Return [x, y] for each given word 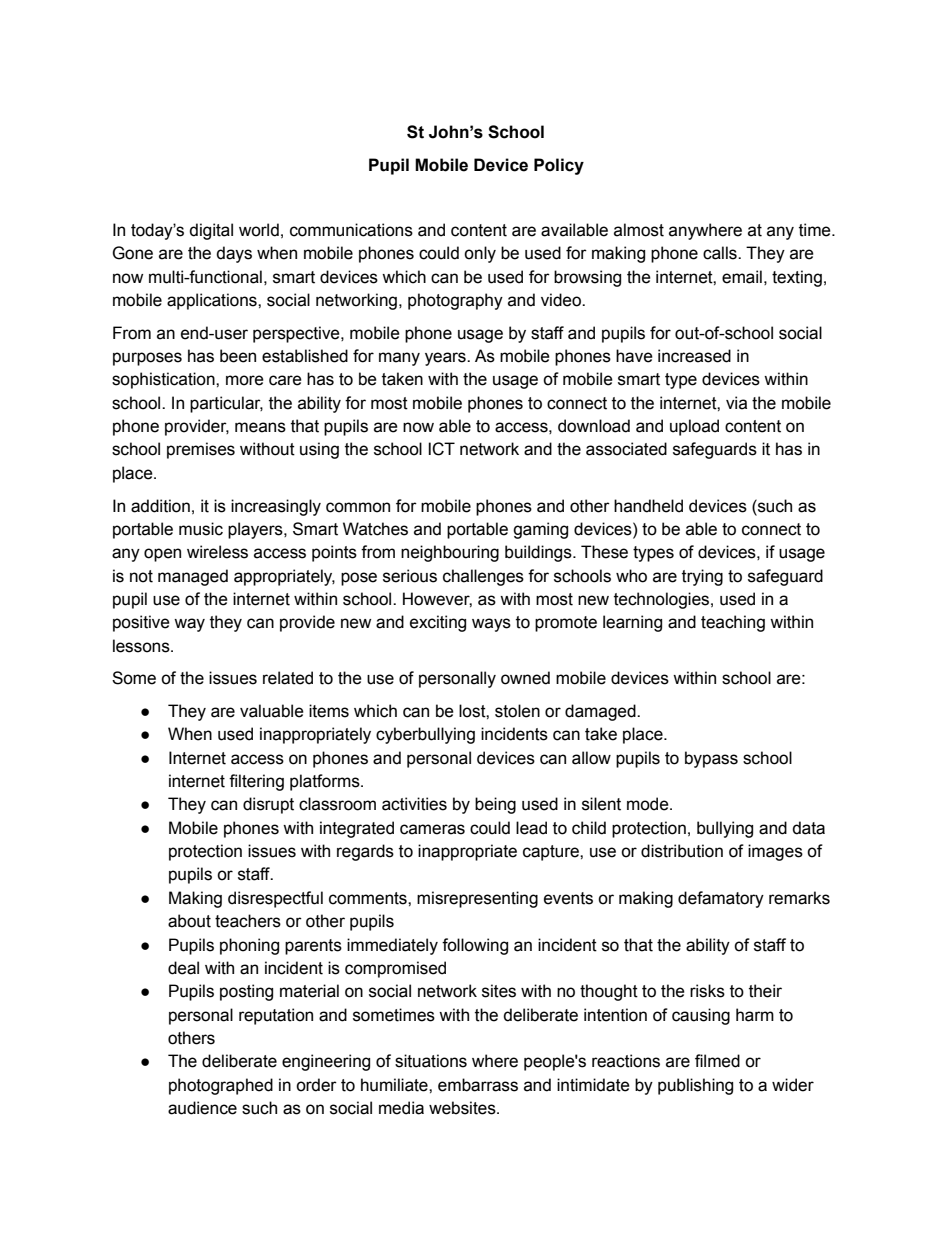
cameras [432, 829]
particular [226, 404]
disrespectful [275, 899]
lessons [142, 646]
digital [211, 231]
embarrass [478, 1085]
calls [721, 253]
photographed [221, 1086]
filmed [717, 1061]
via [736, 403]
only [480, 254]
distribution [682, 851]
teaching [733, 623]
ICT [441, 449]
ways [491, 625]
